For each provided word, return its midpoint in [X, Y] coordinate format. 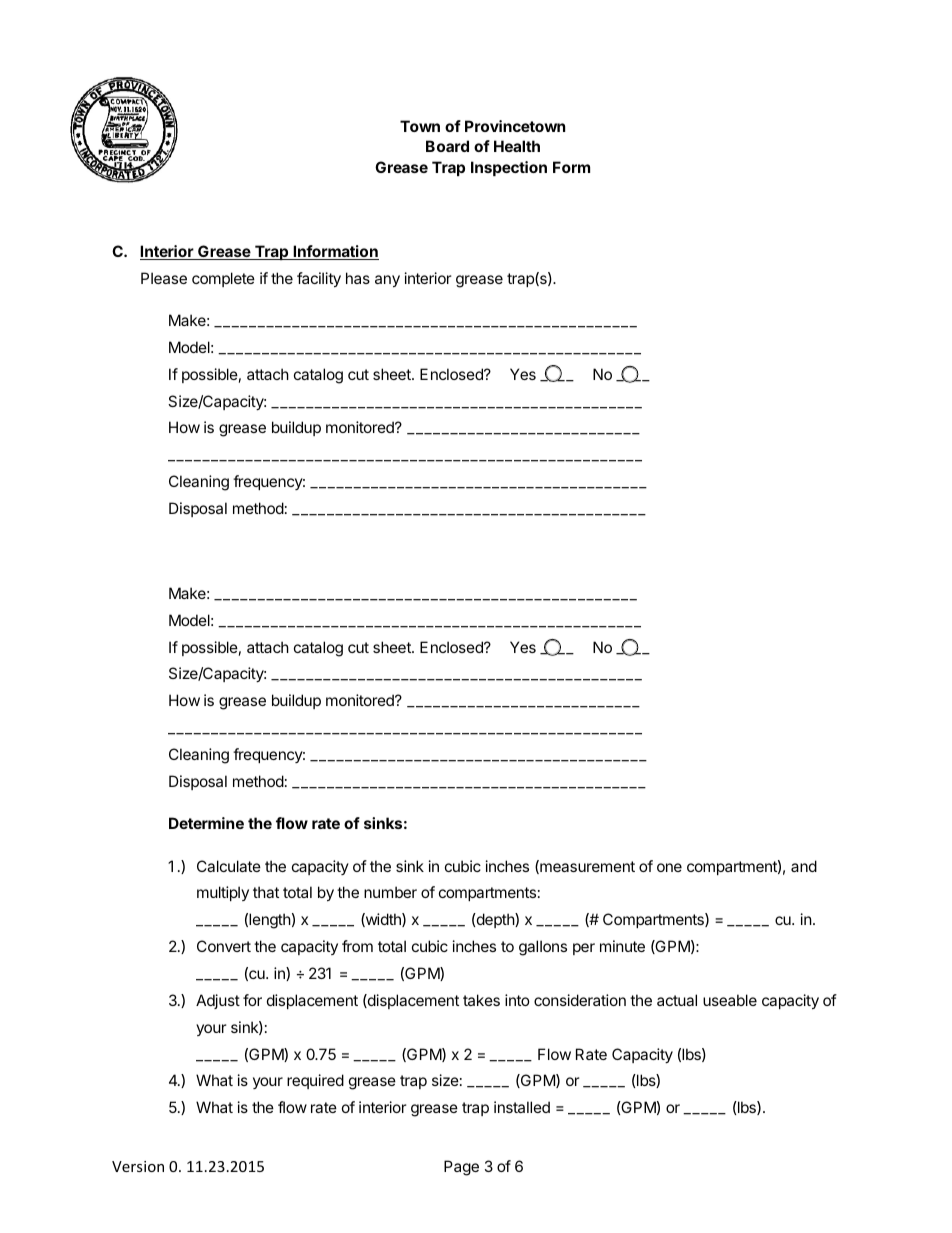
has [358, 278]
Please [164, 278]
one [669, 867]
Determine [206, 823]
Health [517, 146]
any [387, 281]
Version [138, 1166]
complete [223, 279]
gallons [543, 948]
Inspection [509, 168]
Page [461, 1168]
